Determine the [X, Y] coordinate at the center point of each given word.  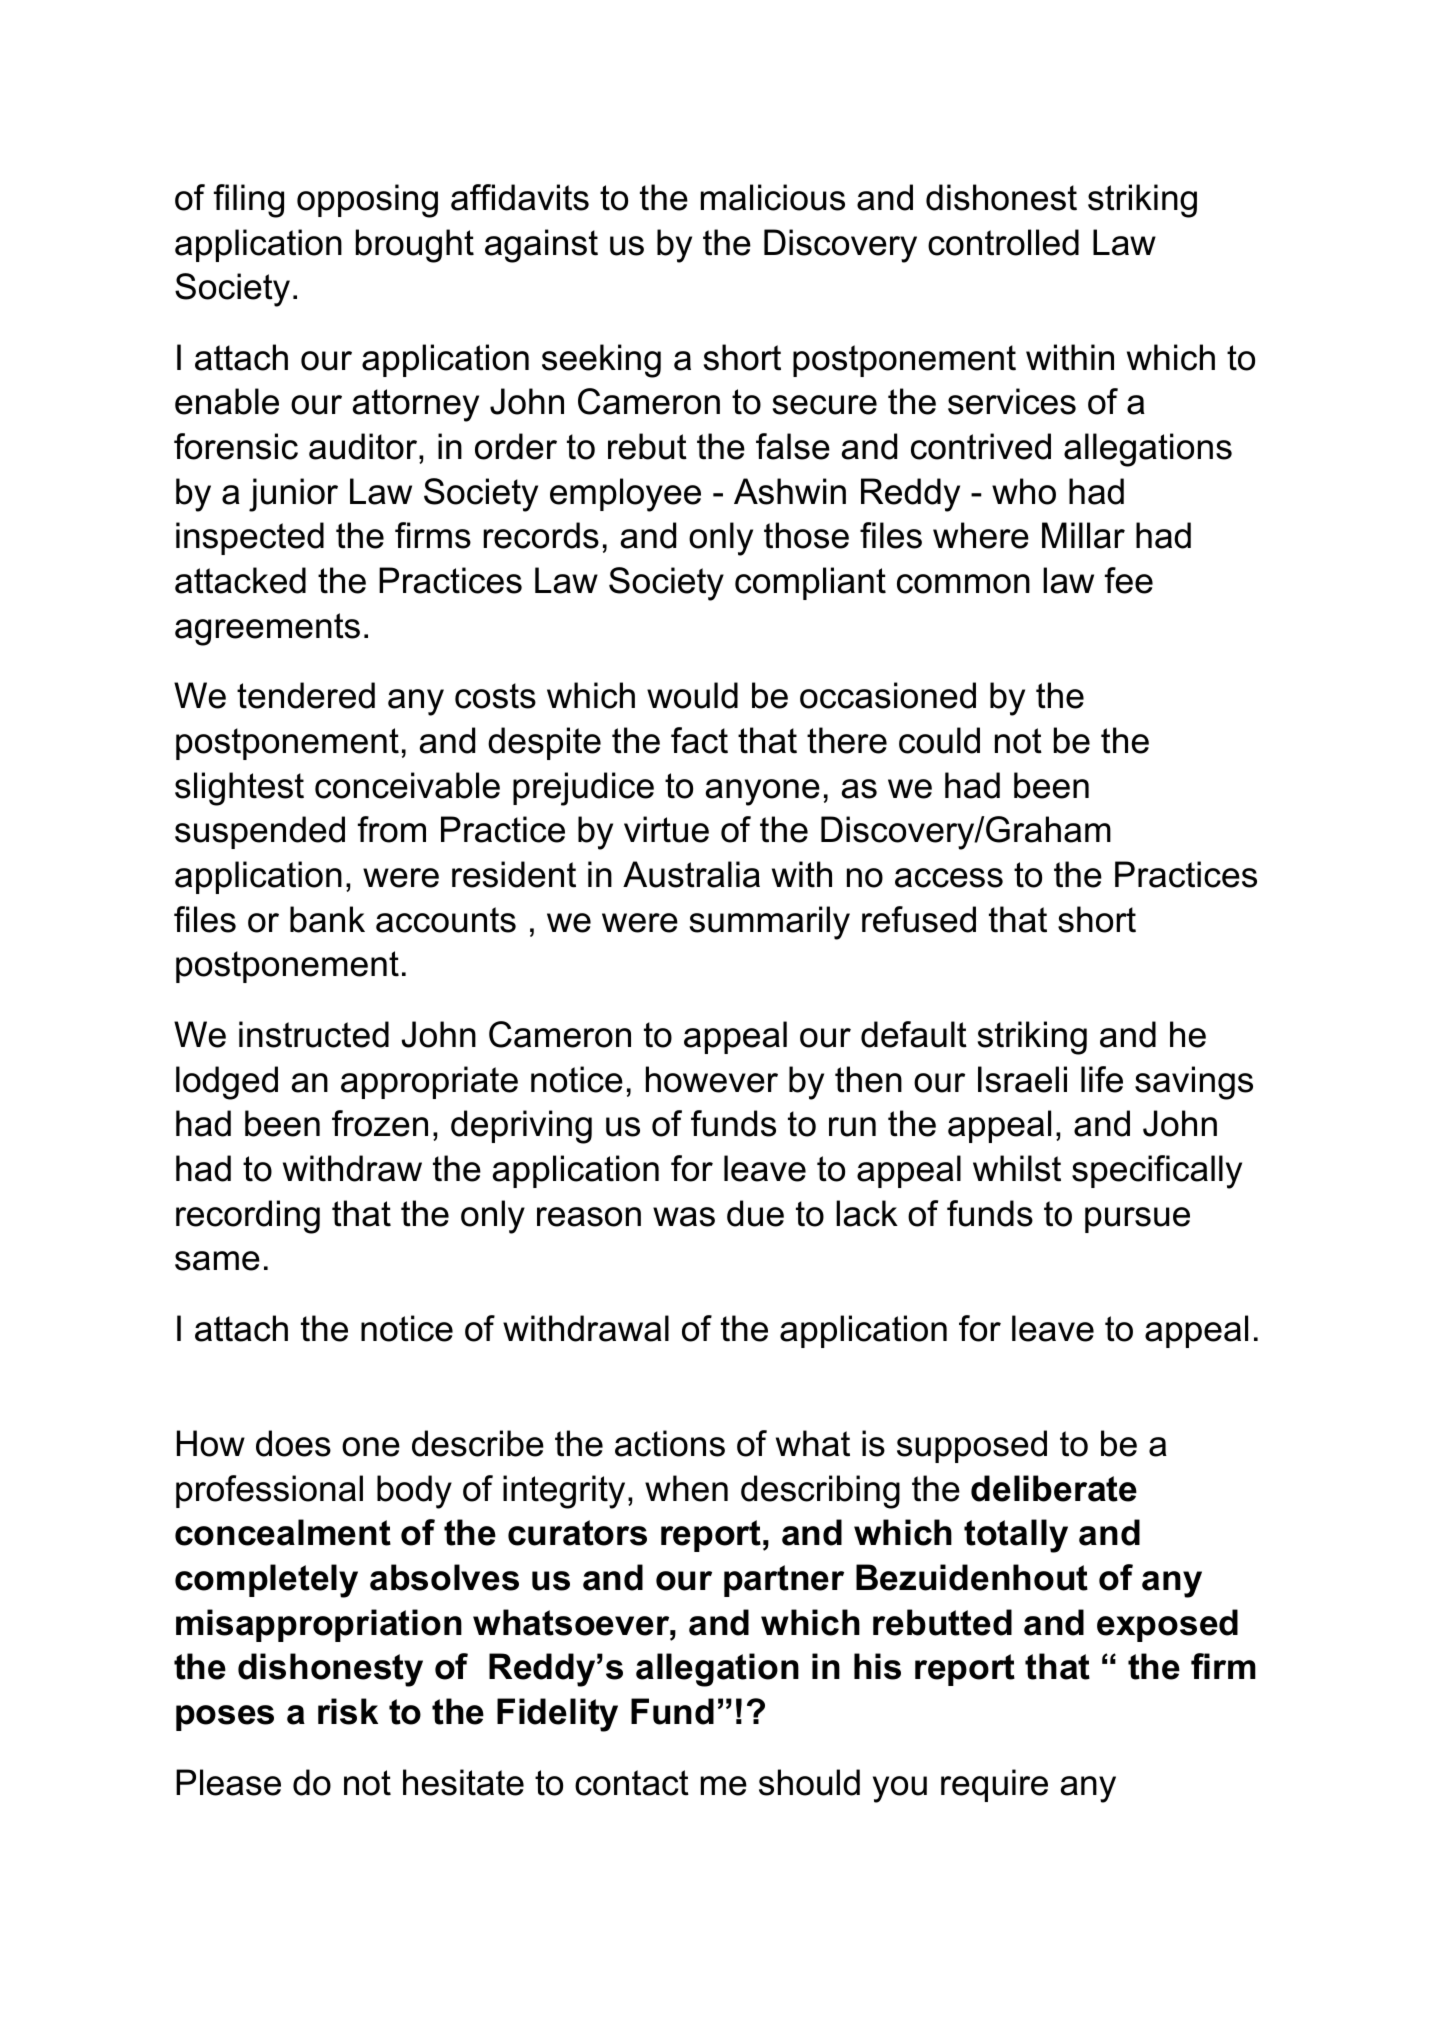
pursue [1137, 1220]
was [684, 1217]
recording [248, 1217]
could [939, 740]
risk [348, 1711]
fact [699, 740]
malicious [773, 197]
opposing [367, 201]
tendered [306, 695]
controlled [1003, 242]
